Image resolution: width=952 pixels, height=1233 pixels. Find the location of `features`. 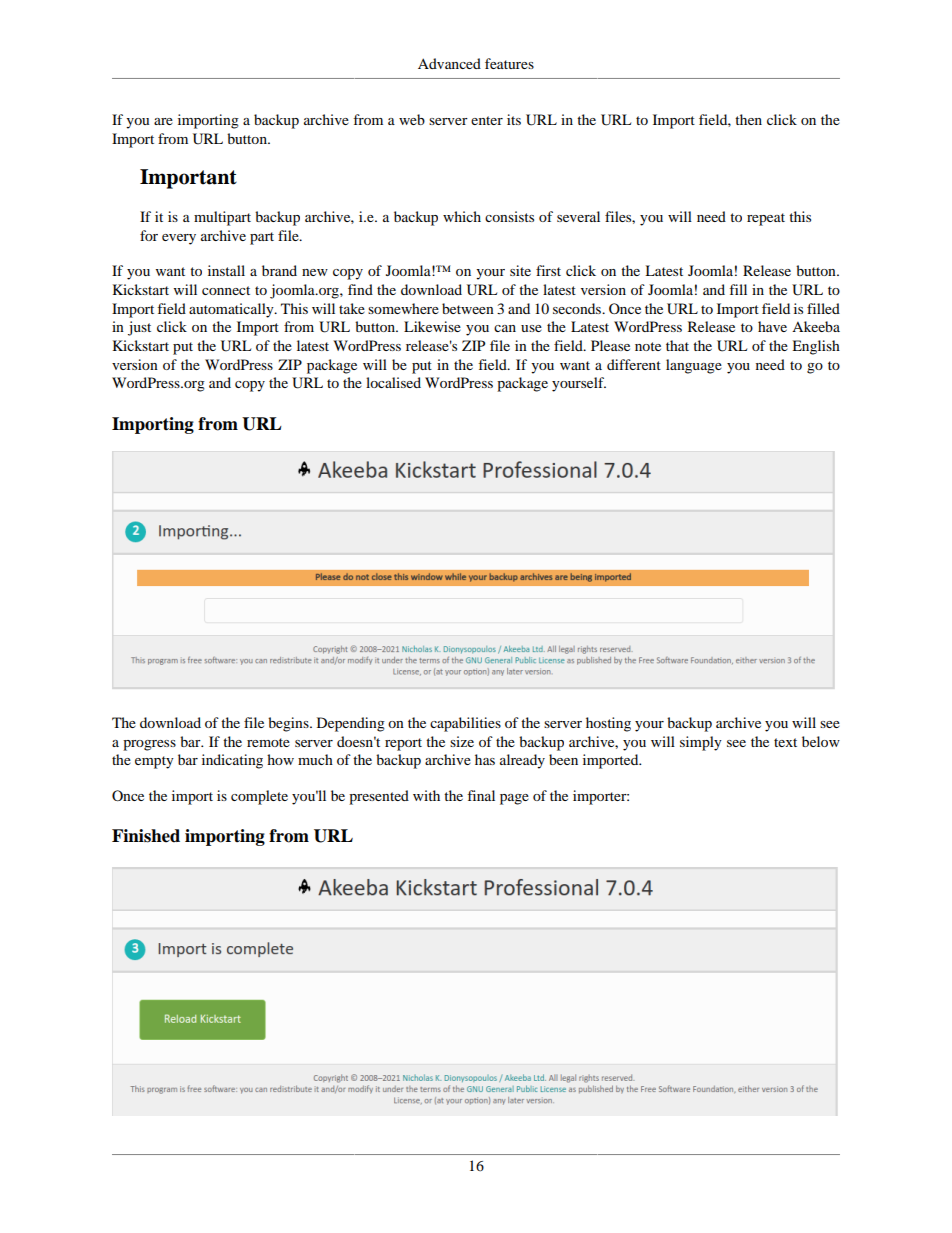

features is located at coordinates (509, 63).
